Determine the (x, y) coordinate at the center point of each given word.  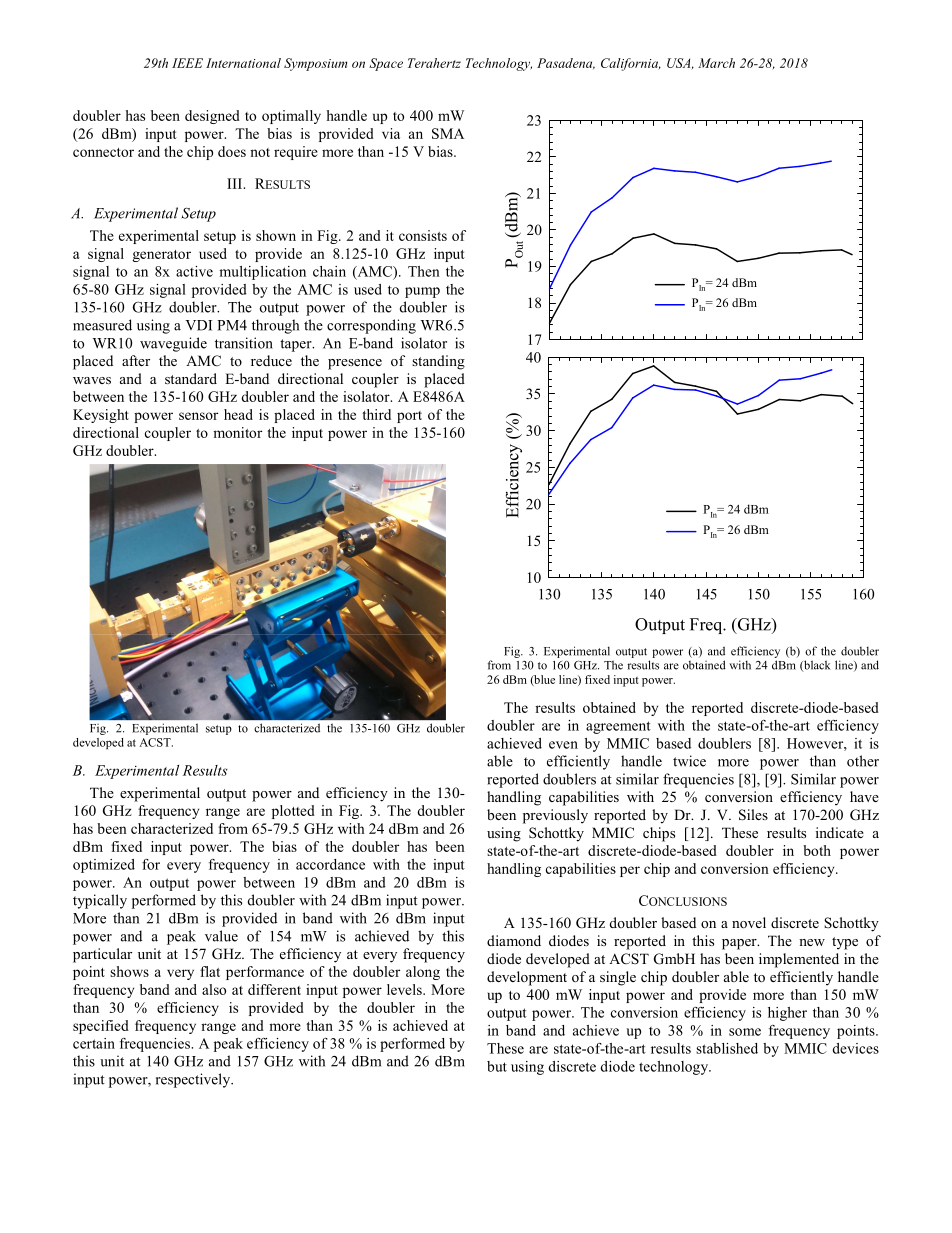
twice (689, 761)
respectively (194, 1080)
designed (212, 117)
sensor (198, 416)
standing (438, 362)
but (497, 1066)
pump (422, 292)
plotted (293, 812)
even (563, 745)
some (745, 1032)
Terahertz (434, 63)
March (716, 63)
